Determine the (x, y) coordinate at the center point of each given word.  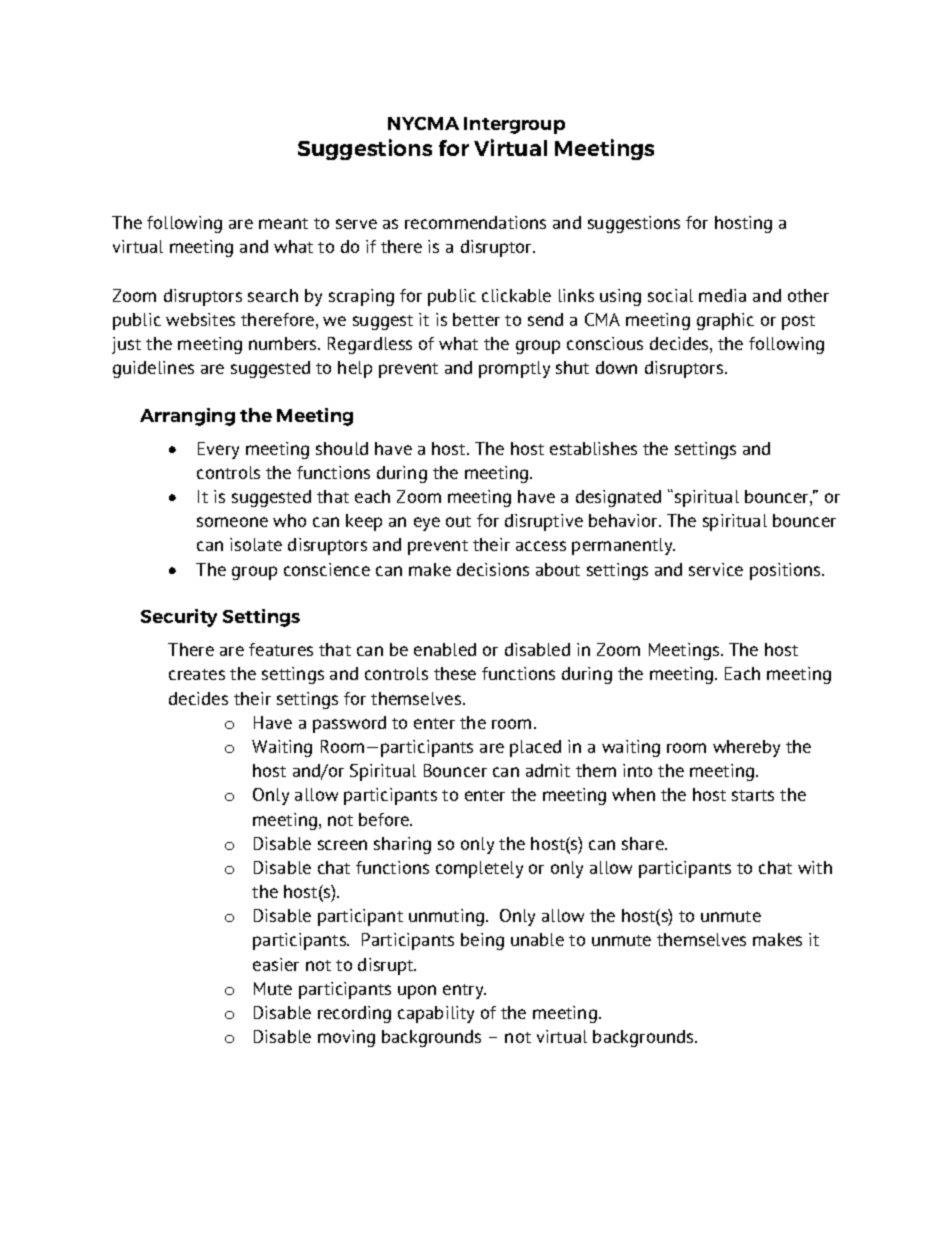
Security (179, 618)
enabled (445, 649)
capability (436, 1014)
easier (276, 964)
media (722, 295)
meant (283, 223)
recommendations (475, 222)
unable (537, 939)
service (716, 569)
